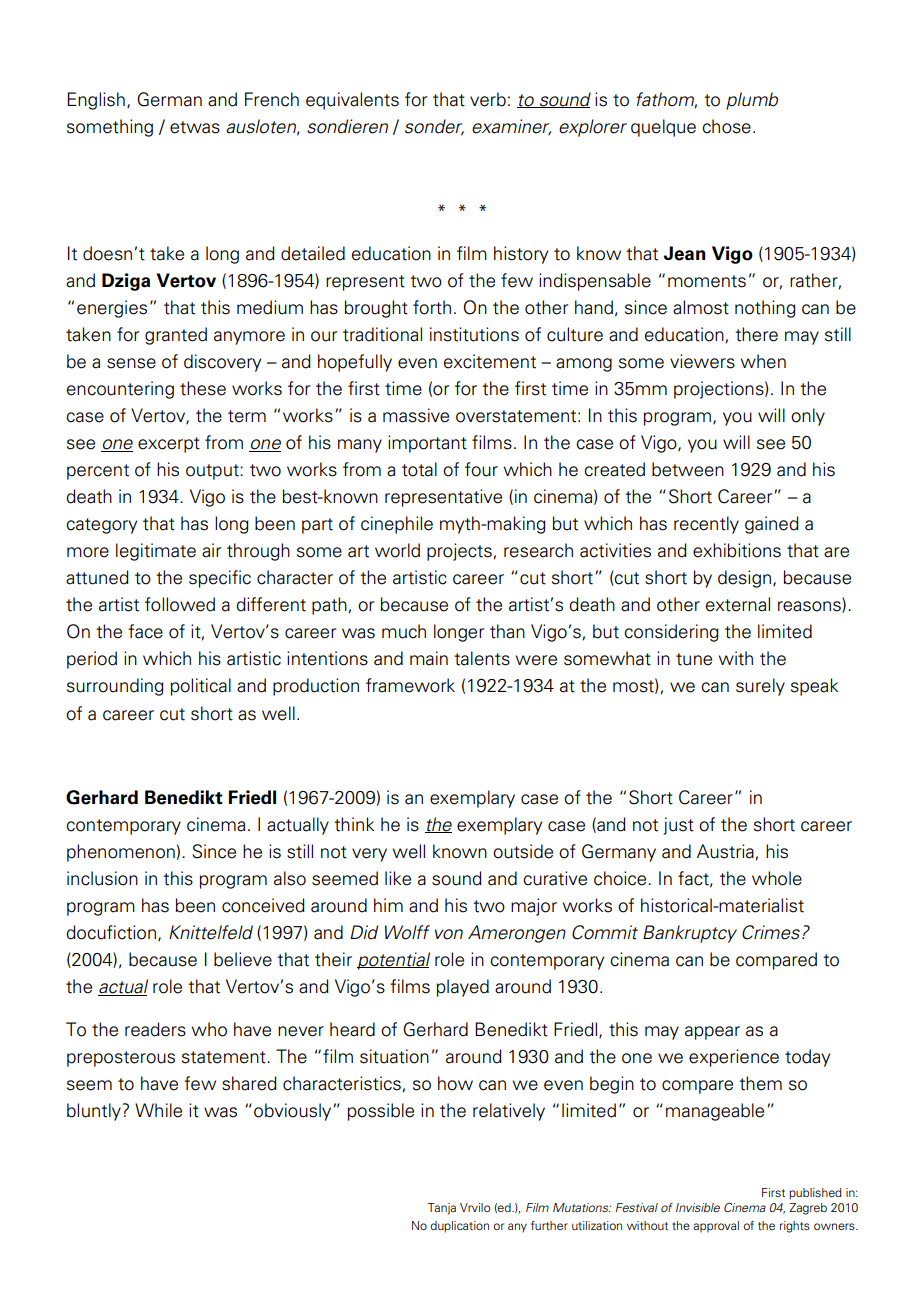 This document has width=924, height=1308. What do you see at coordinates (772, 525) in the document?
I see `gained` at bounding box center [772, 525].
